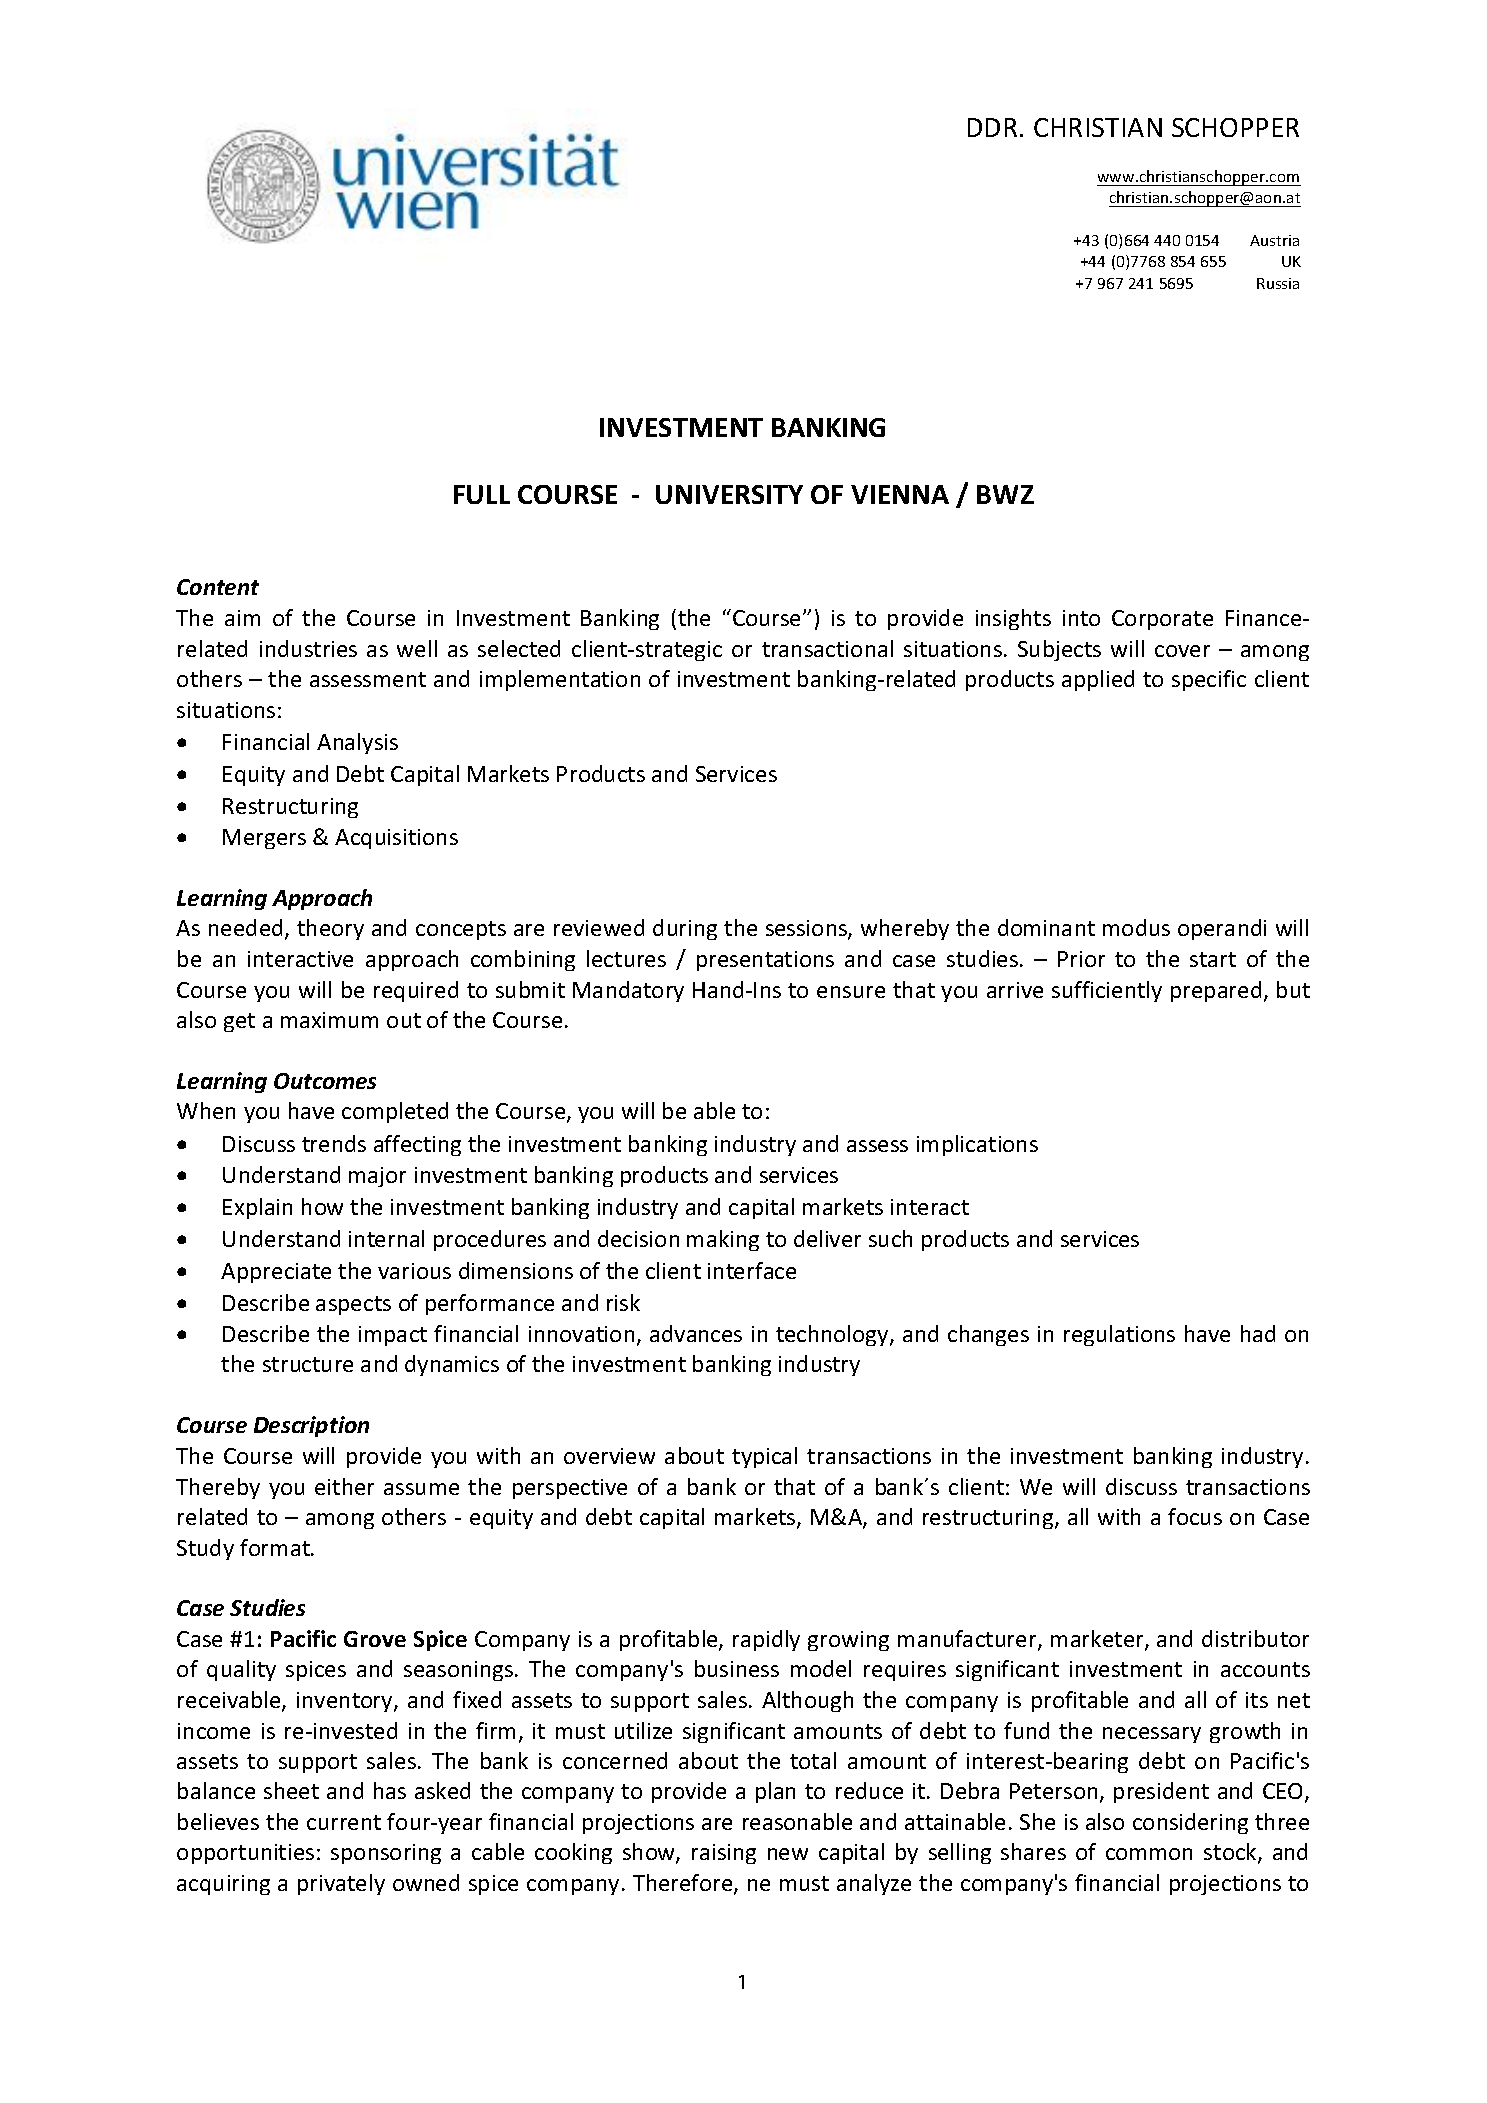  Describe the element at coordinates (1274, 240) in the screenshot. I see `Austria` at that location.
